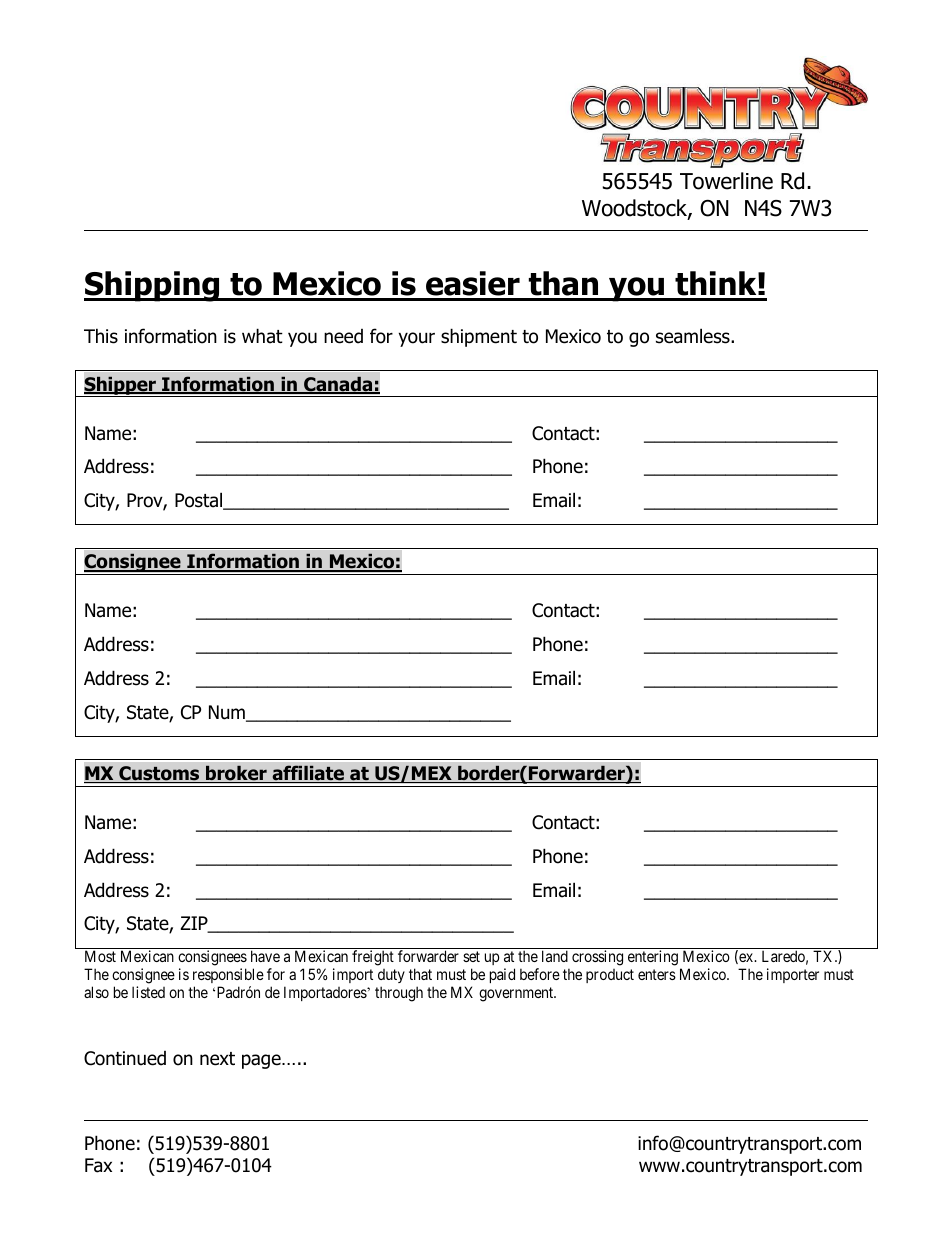 The height and width of the page is (1233, 952). What do you see at coordinates (610, 976) in the page?
I see `product` at bounding box center [610, 976].
